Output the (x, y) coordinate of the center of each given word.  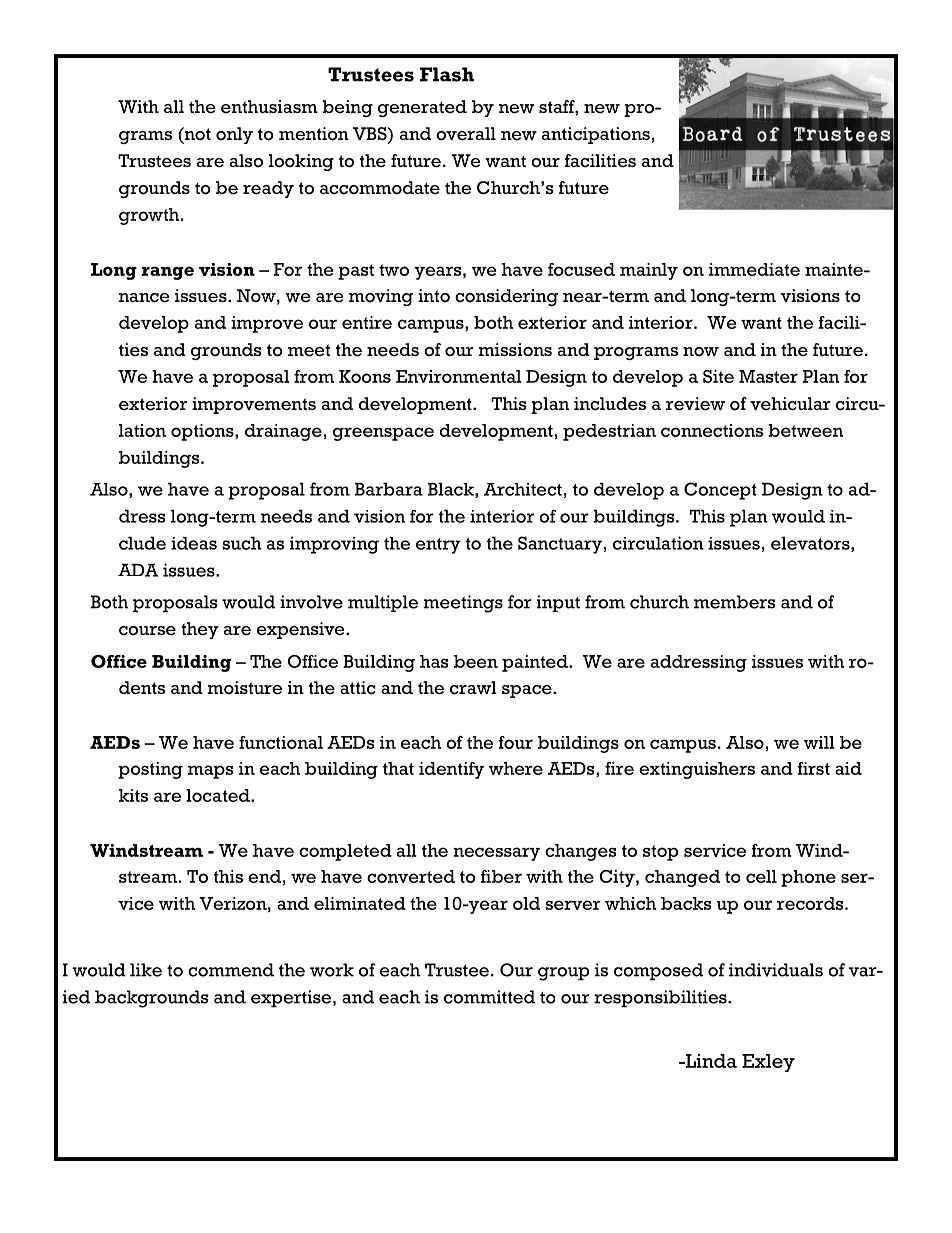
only (234, 135)
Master (768, 376)
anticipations (596, 135)
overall (466, 134)
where (516, 768)
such (242, 543)
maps (211, 772)
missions (515, 350)
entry (438, 546)
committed (489, 997)
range (167, 273)
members (735, 602)
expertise (292, 999)
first (813, 768)
